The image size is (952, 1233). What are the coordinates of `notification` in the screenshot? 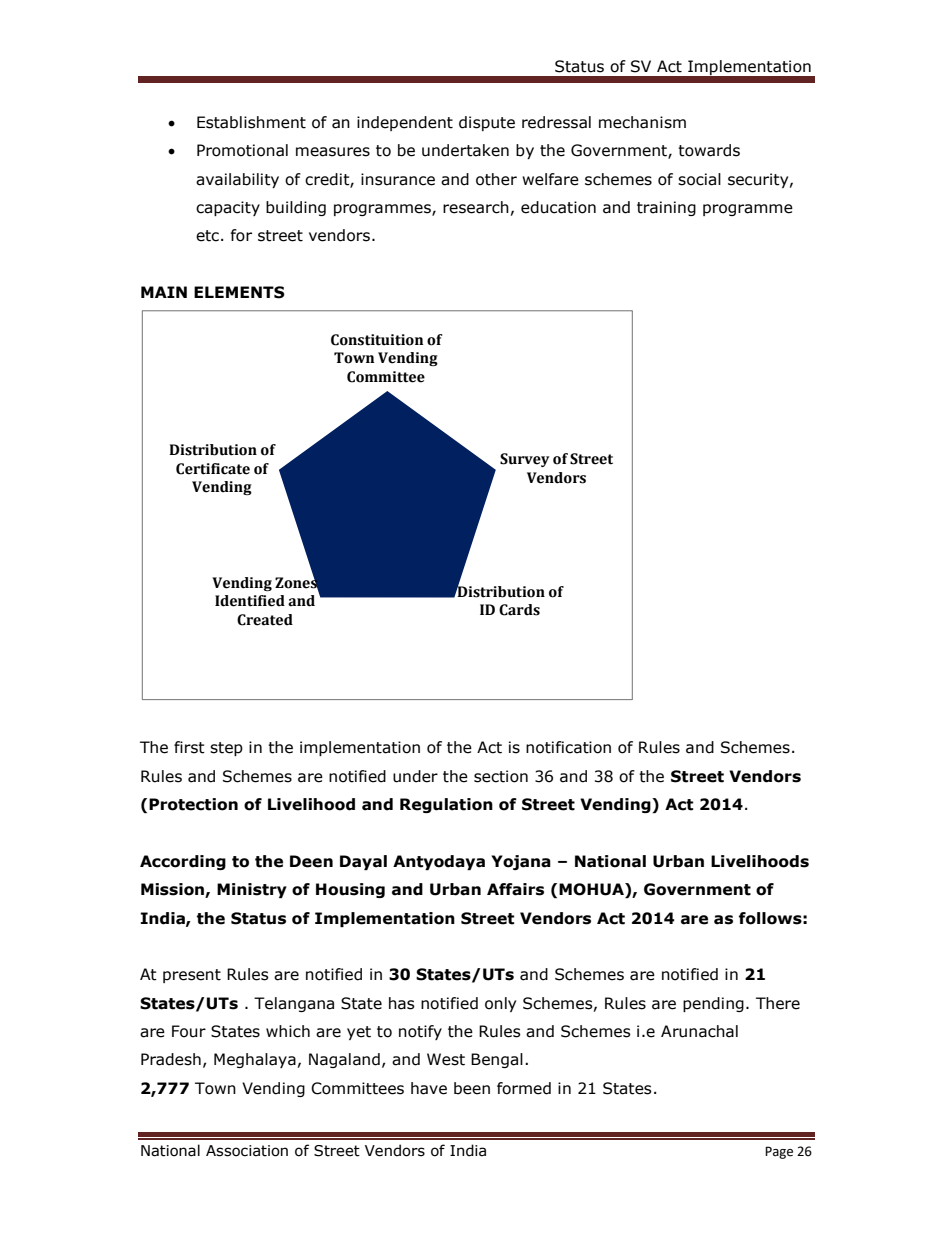 It's located at (568, 747).
